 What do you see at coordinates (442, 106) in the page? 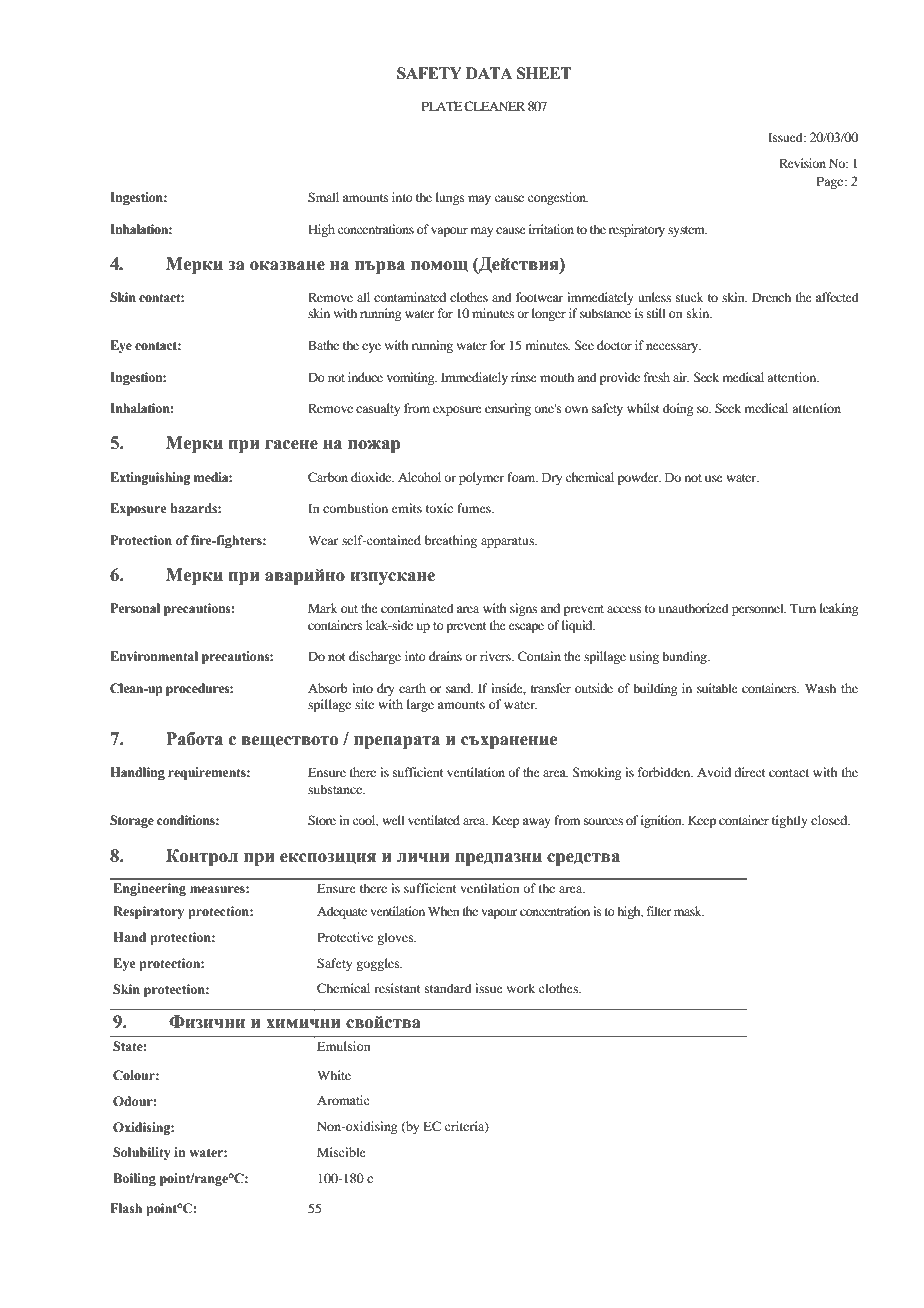
I see `PLATE` at bounding box center [442, 106].
